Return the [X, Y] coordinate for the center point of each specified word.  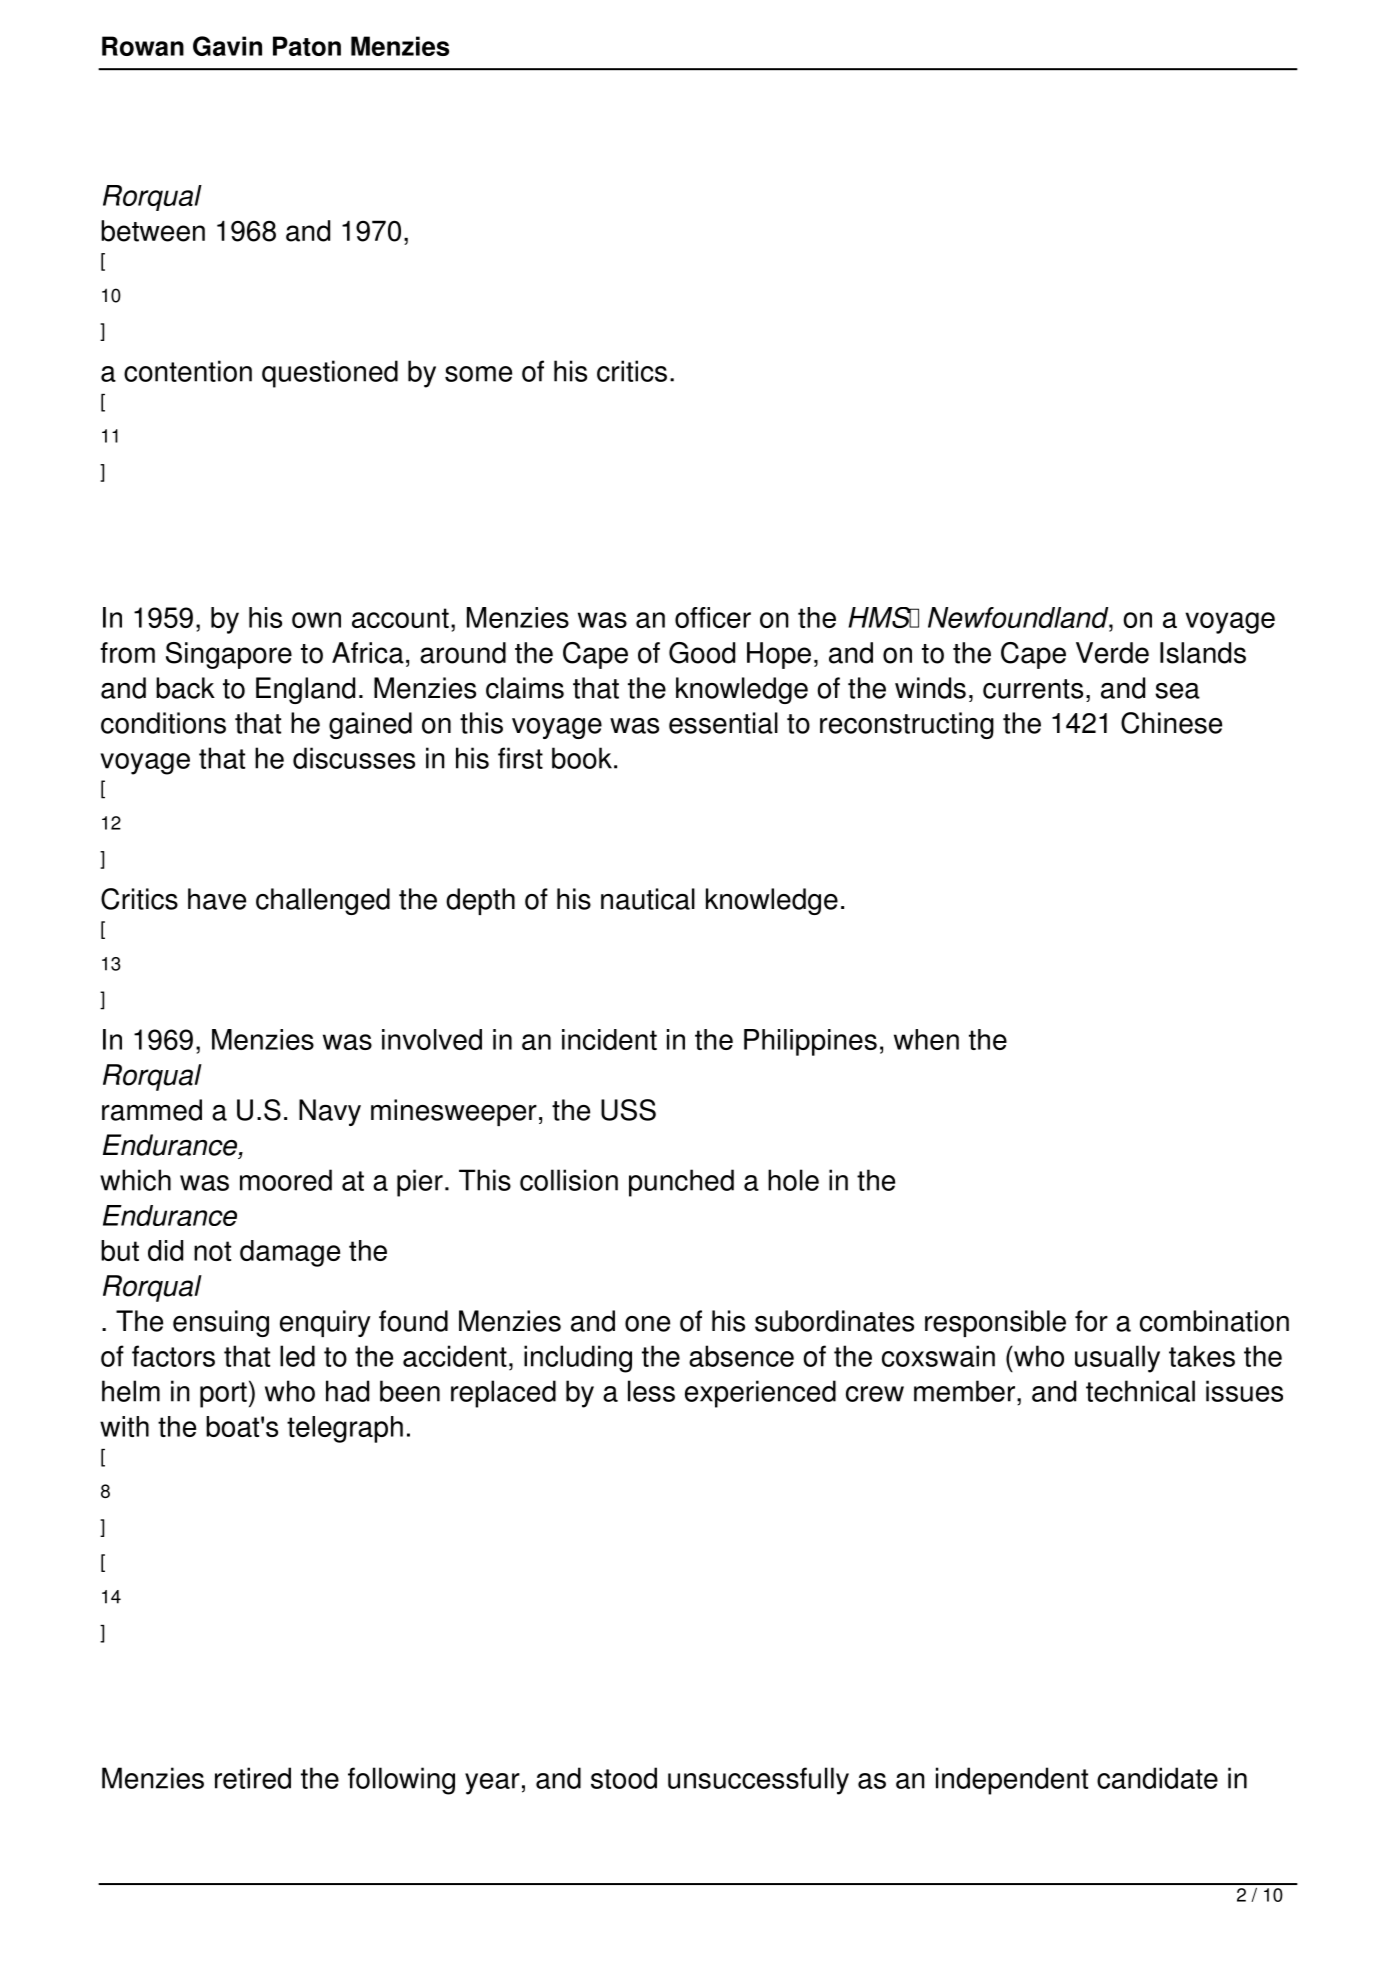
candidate [1157, 1778]
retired [253, 1778]
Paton [307, 46]
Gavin [227, 46]
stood [624, 1778]
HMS [880, 617]
